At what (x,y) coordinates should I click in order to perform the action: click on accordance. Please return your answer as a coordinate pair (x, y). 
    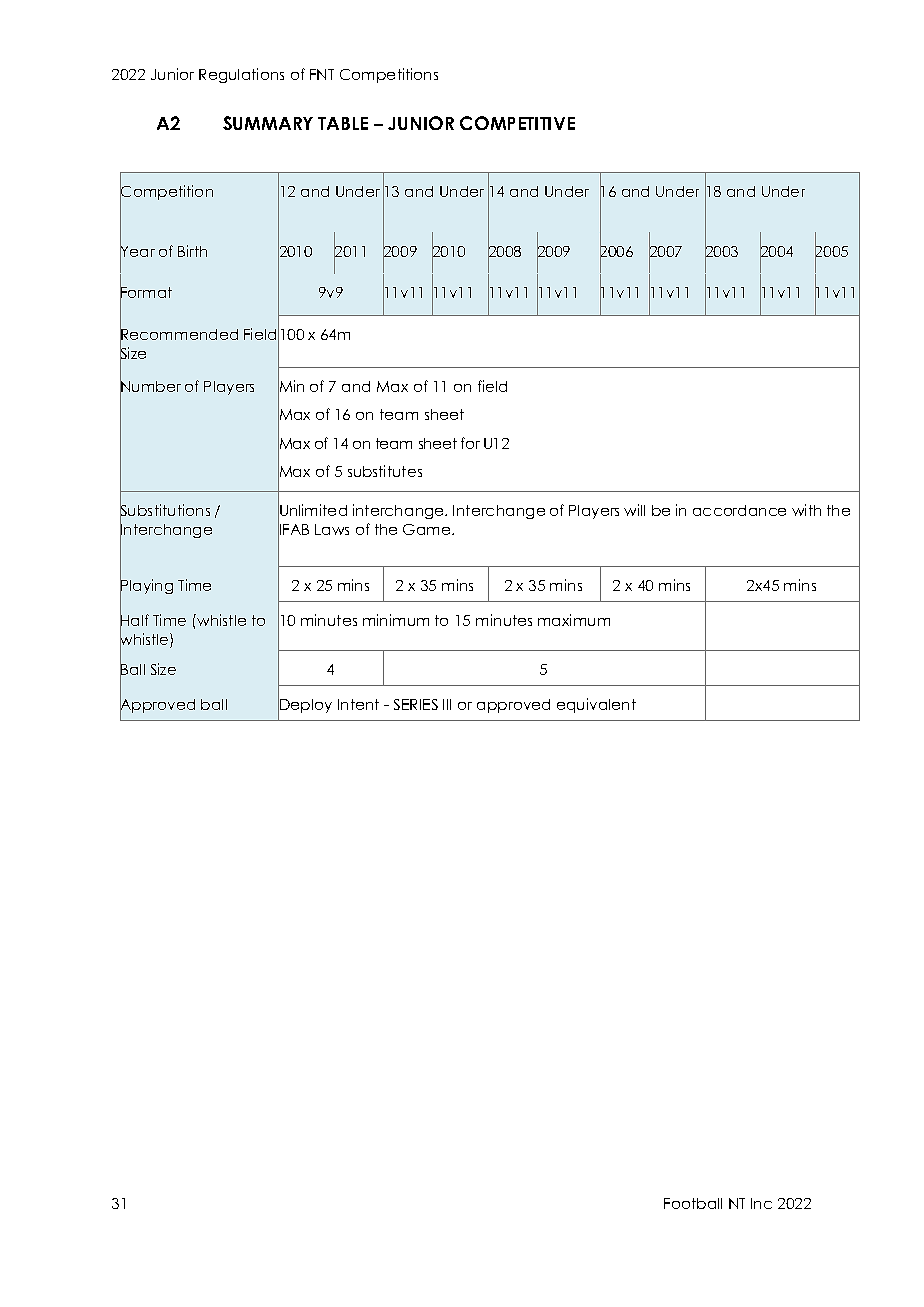
    Looking at the image, I should click on (739, 510).
